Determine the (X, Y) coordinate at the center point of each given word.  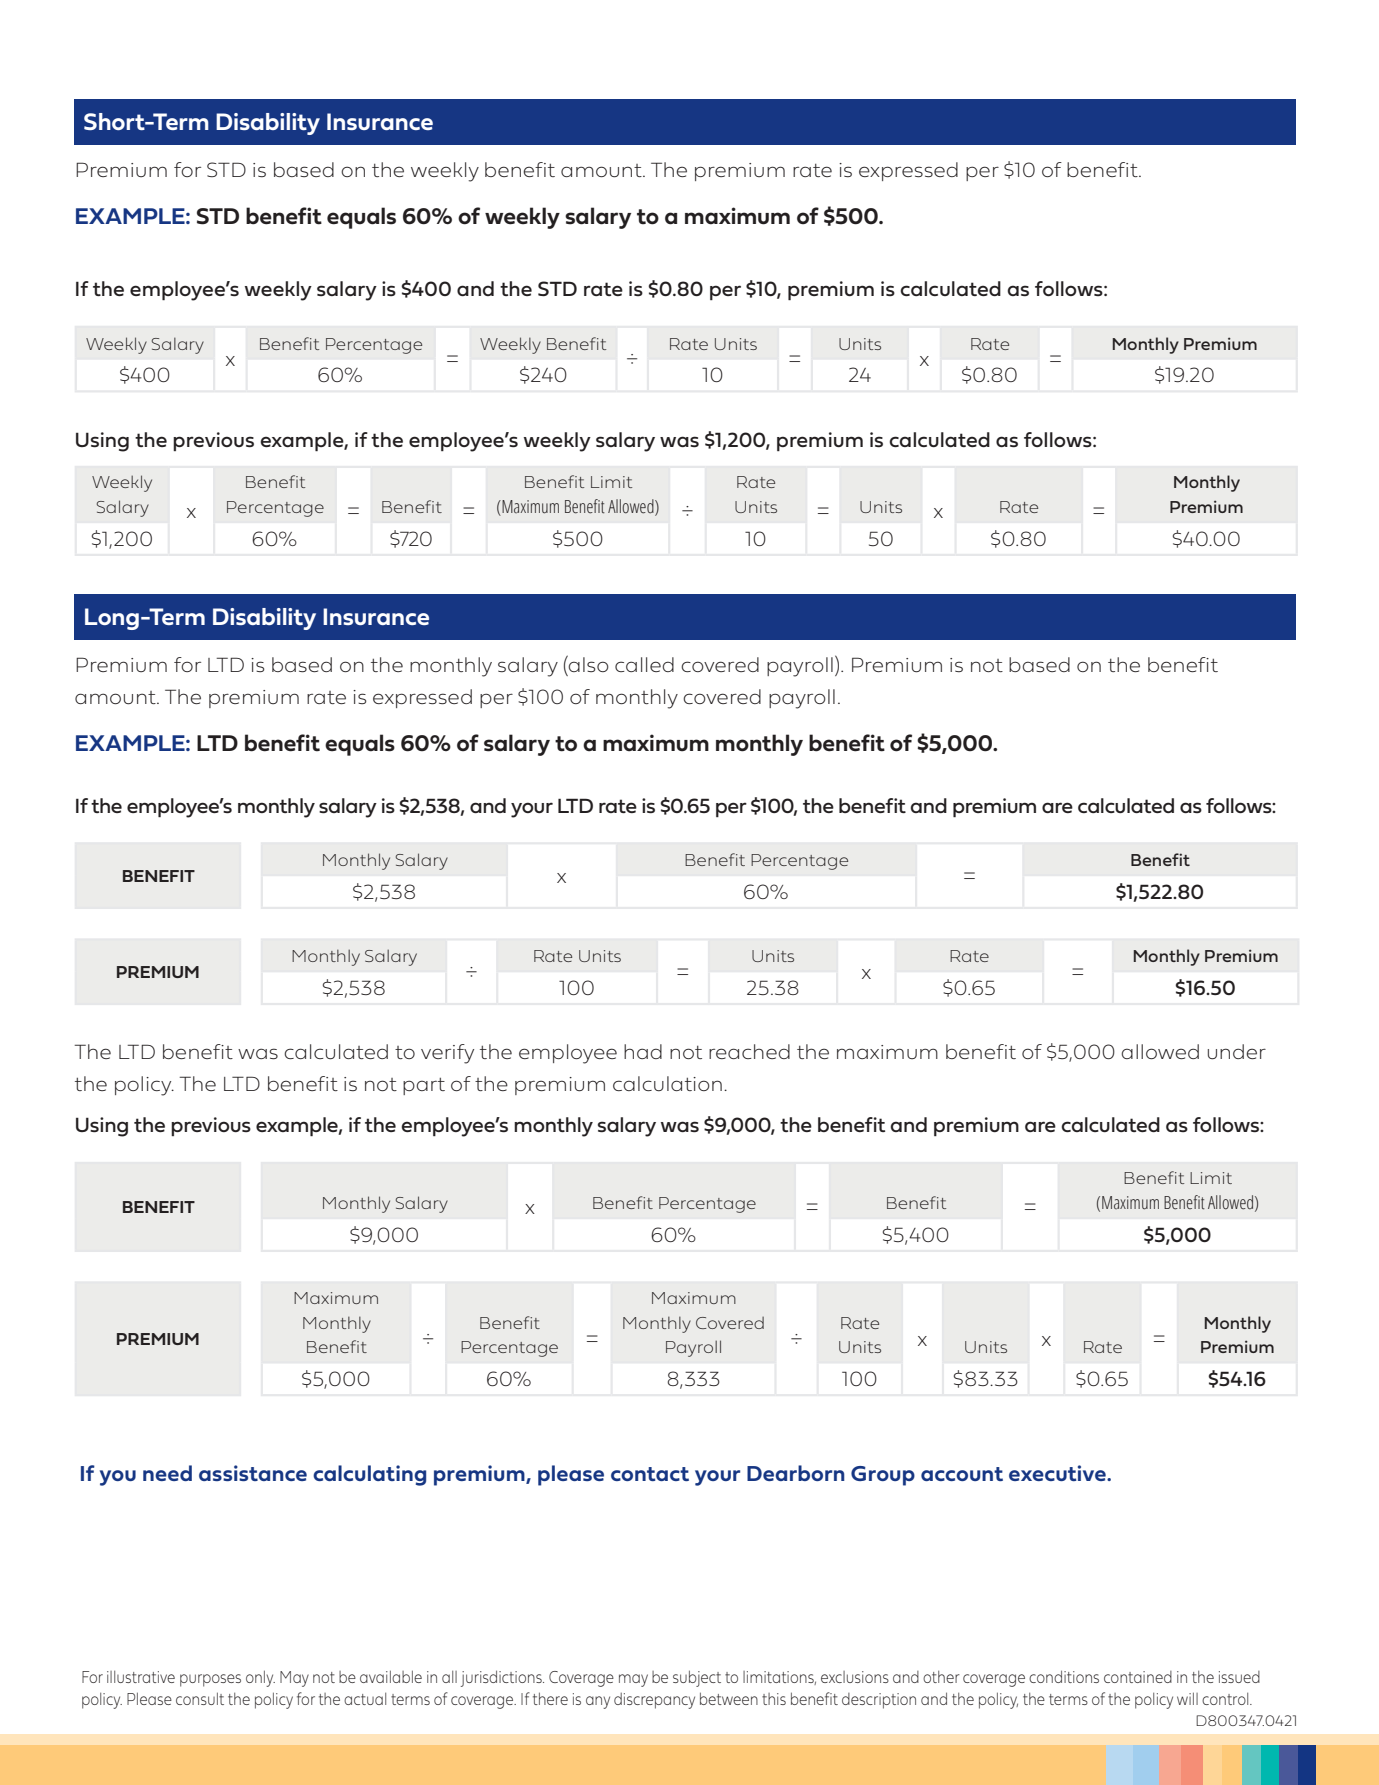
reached (749, 1051)
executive (1059, 1473)
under (1237, 1052)
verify (447, 1054)
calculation (667, 1084)
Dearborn (796, 1473)
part (424, 1086)
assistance (253, 1473)
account (962, 1474)
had (643, 1051)
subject (697, 1678)
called (644, 664)
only (260, 1678)
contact (650, 1474)
